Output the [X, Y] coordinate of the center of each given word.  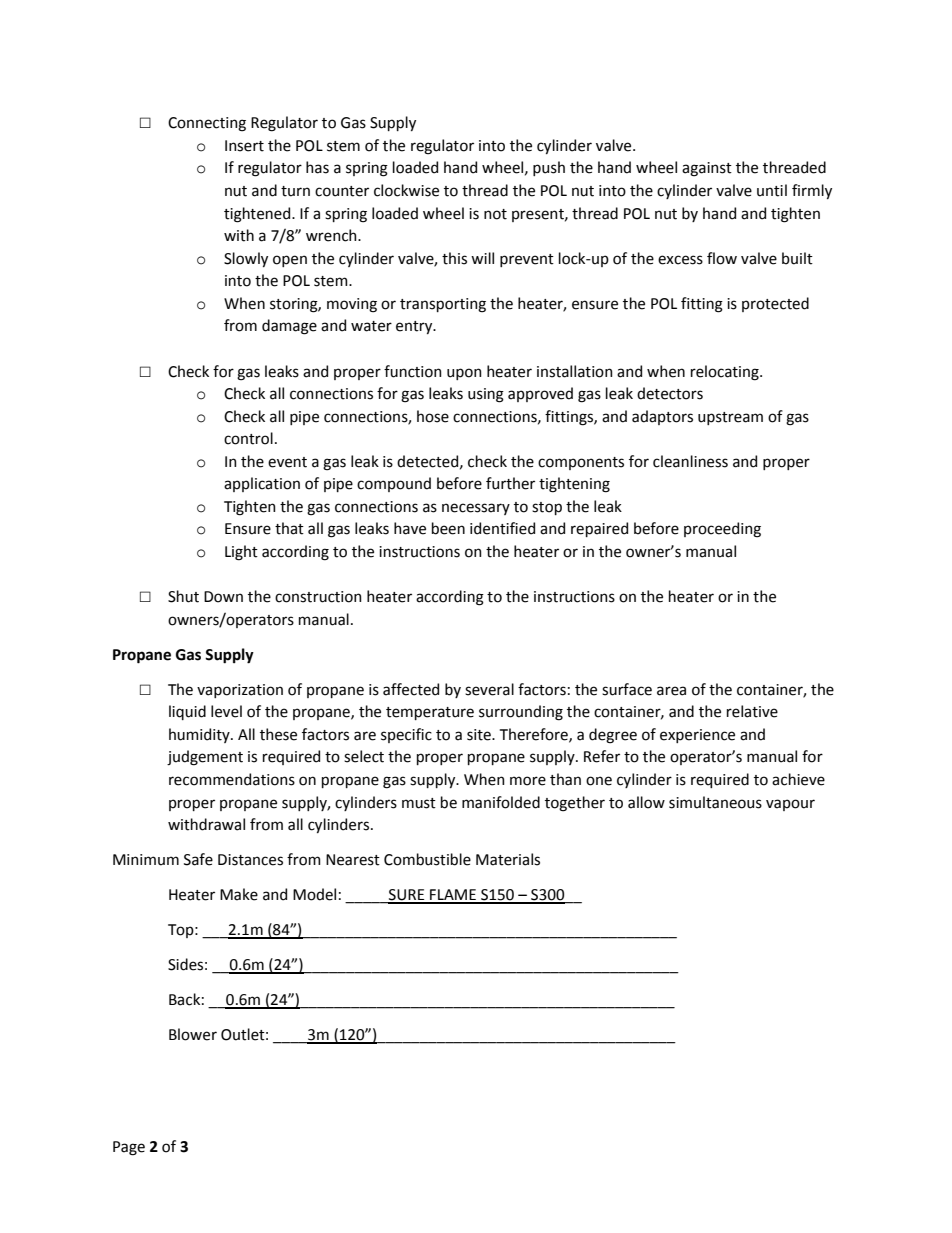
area [671, 691]
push [549, 168]
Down [223, 597]
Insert [244, 146]
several [489, 689]
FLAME [453, 896]
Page [129, 1148]
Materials [508, 859]
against [707, 169]
